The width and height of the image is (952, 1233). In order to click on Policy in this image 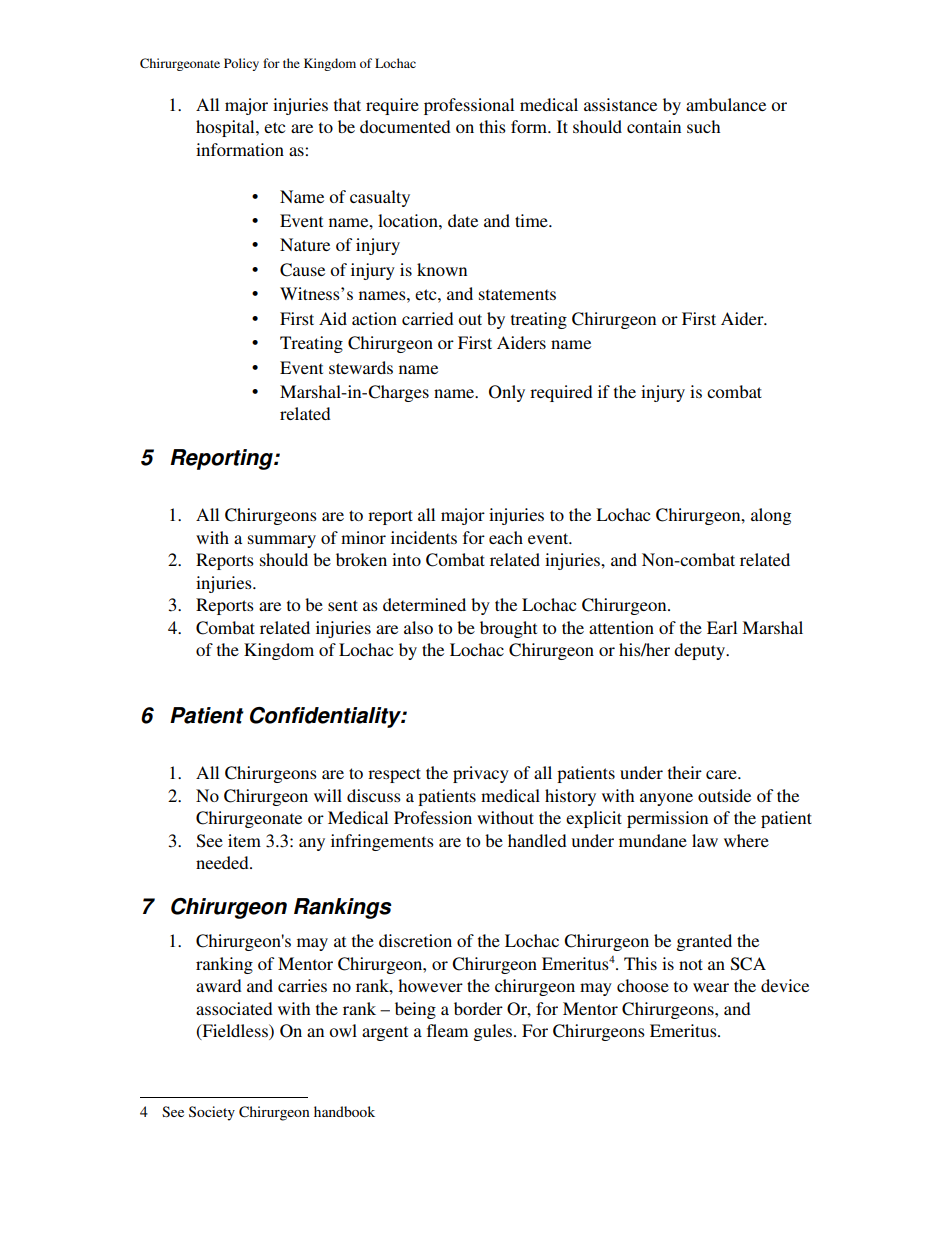, I will do `click(241, 64)`.
